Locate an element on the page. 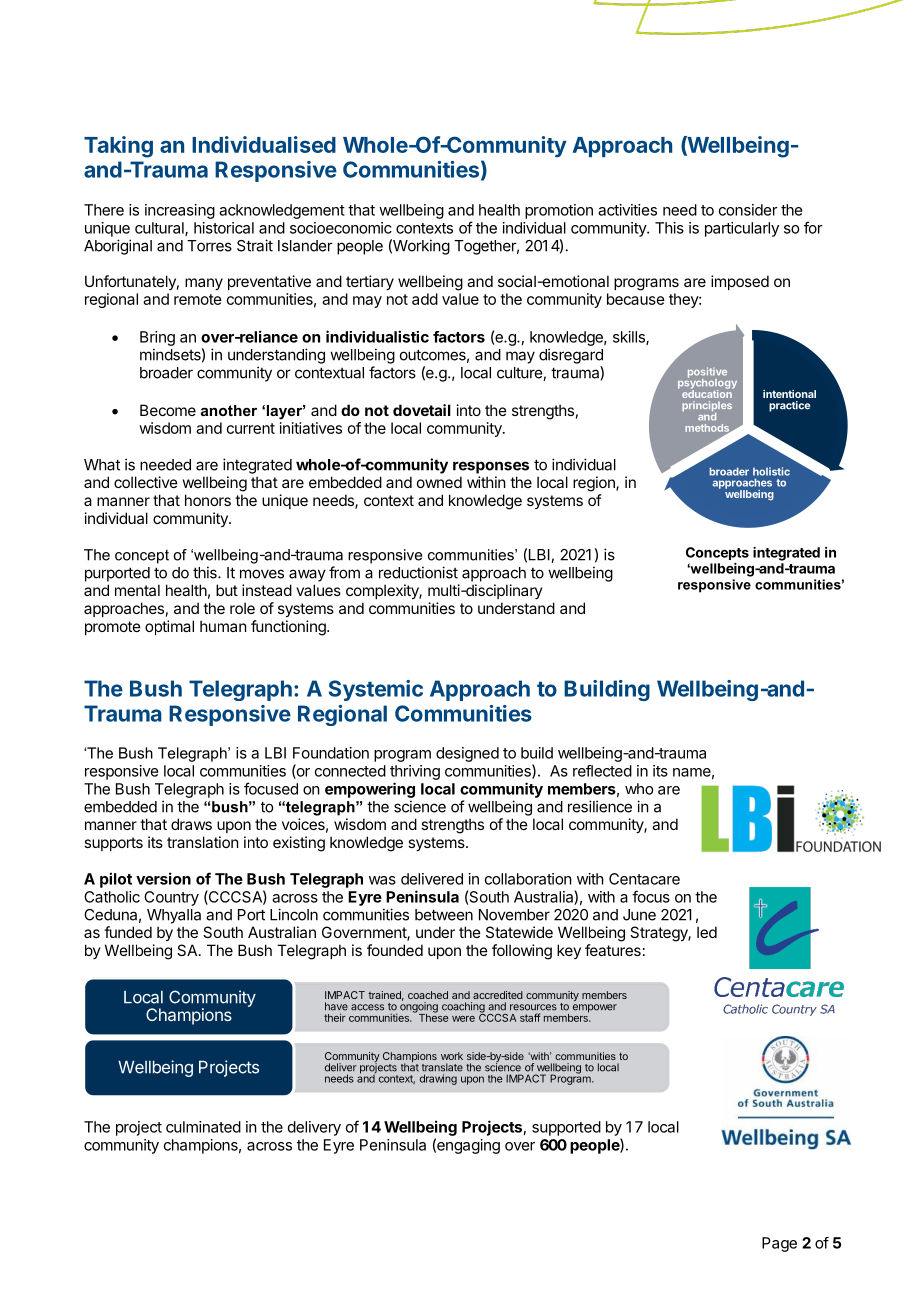 Image resolution: width=924 pixels, height=1309 pixels. dovetail is located at coordinates (422, 410).
